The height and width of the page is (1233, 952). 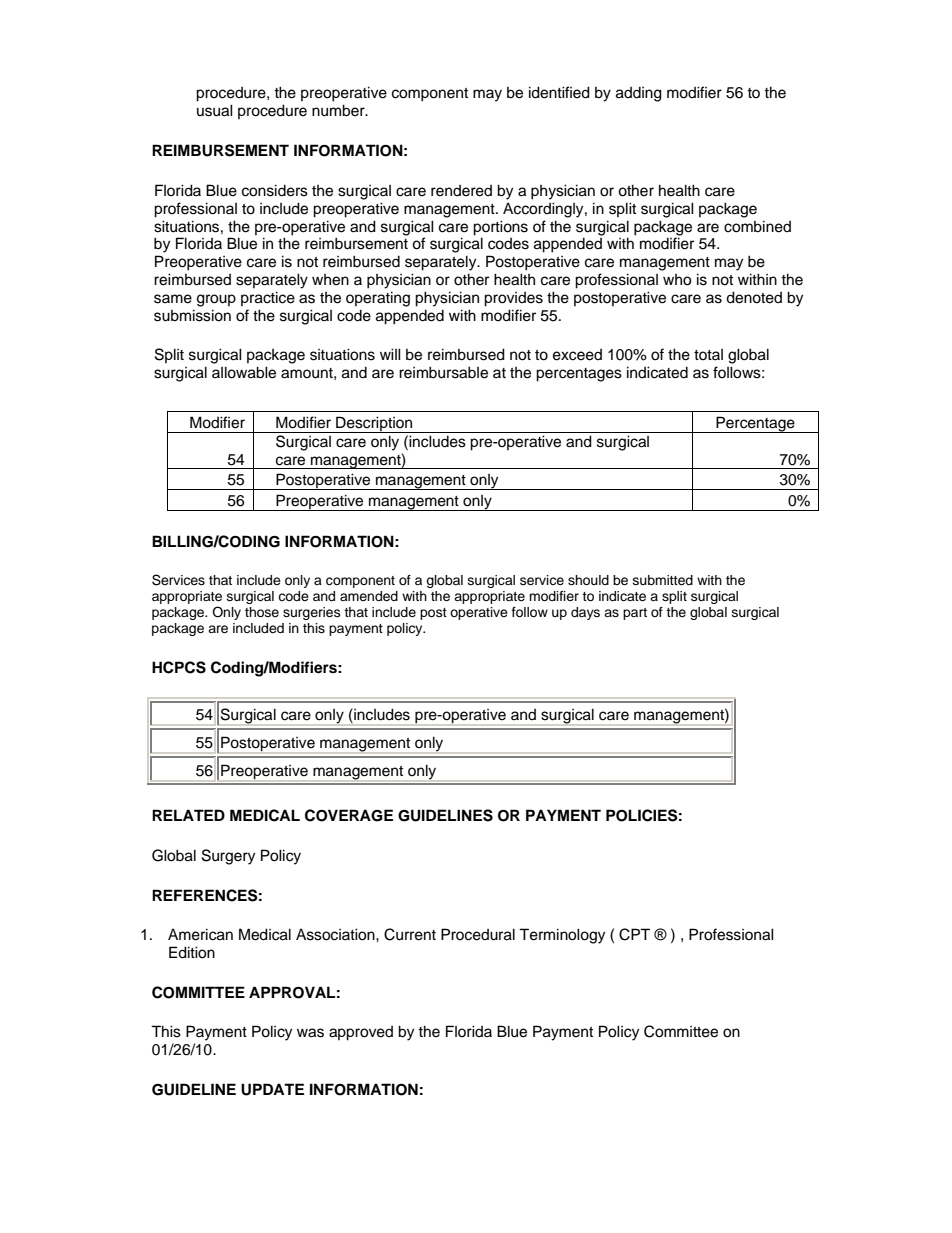 I want to click on CPT, so click(x=634, y=934).
